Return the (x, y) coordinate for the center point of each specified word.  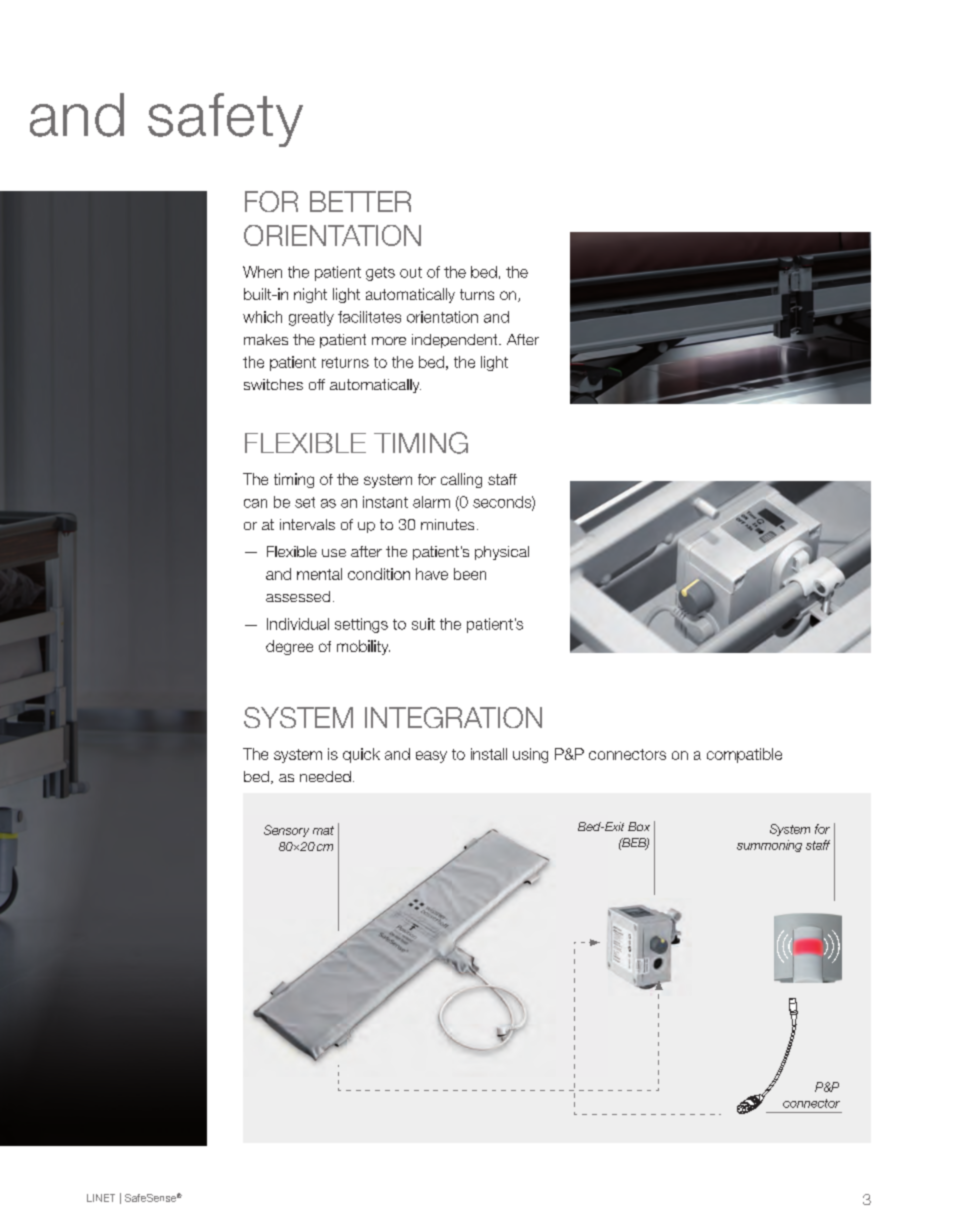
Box (639, 826)
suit (423, 624)
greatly (311, 318)
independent (456, 341)
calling (461, 480)
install (489, 754)
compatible (744, 755)
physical (502, 553)
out (411, 272)
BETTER (360, 201)
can (255, 503)
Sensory (286, 831)
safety (225, 120)
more (389, 341)
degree (289, 647)
